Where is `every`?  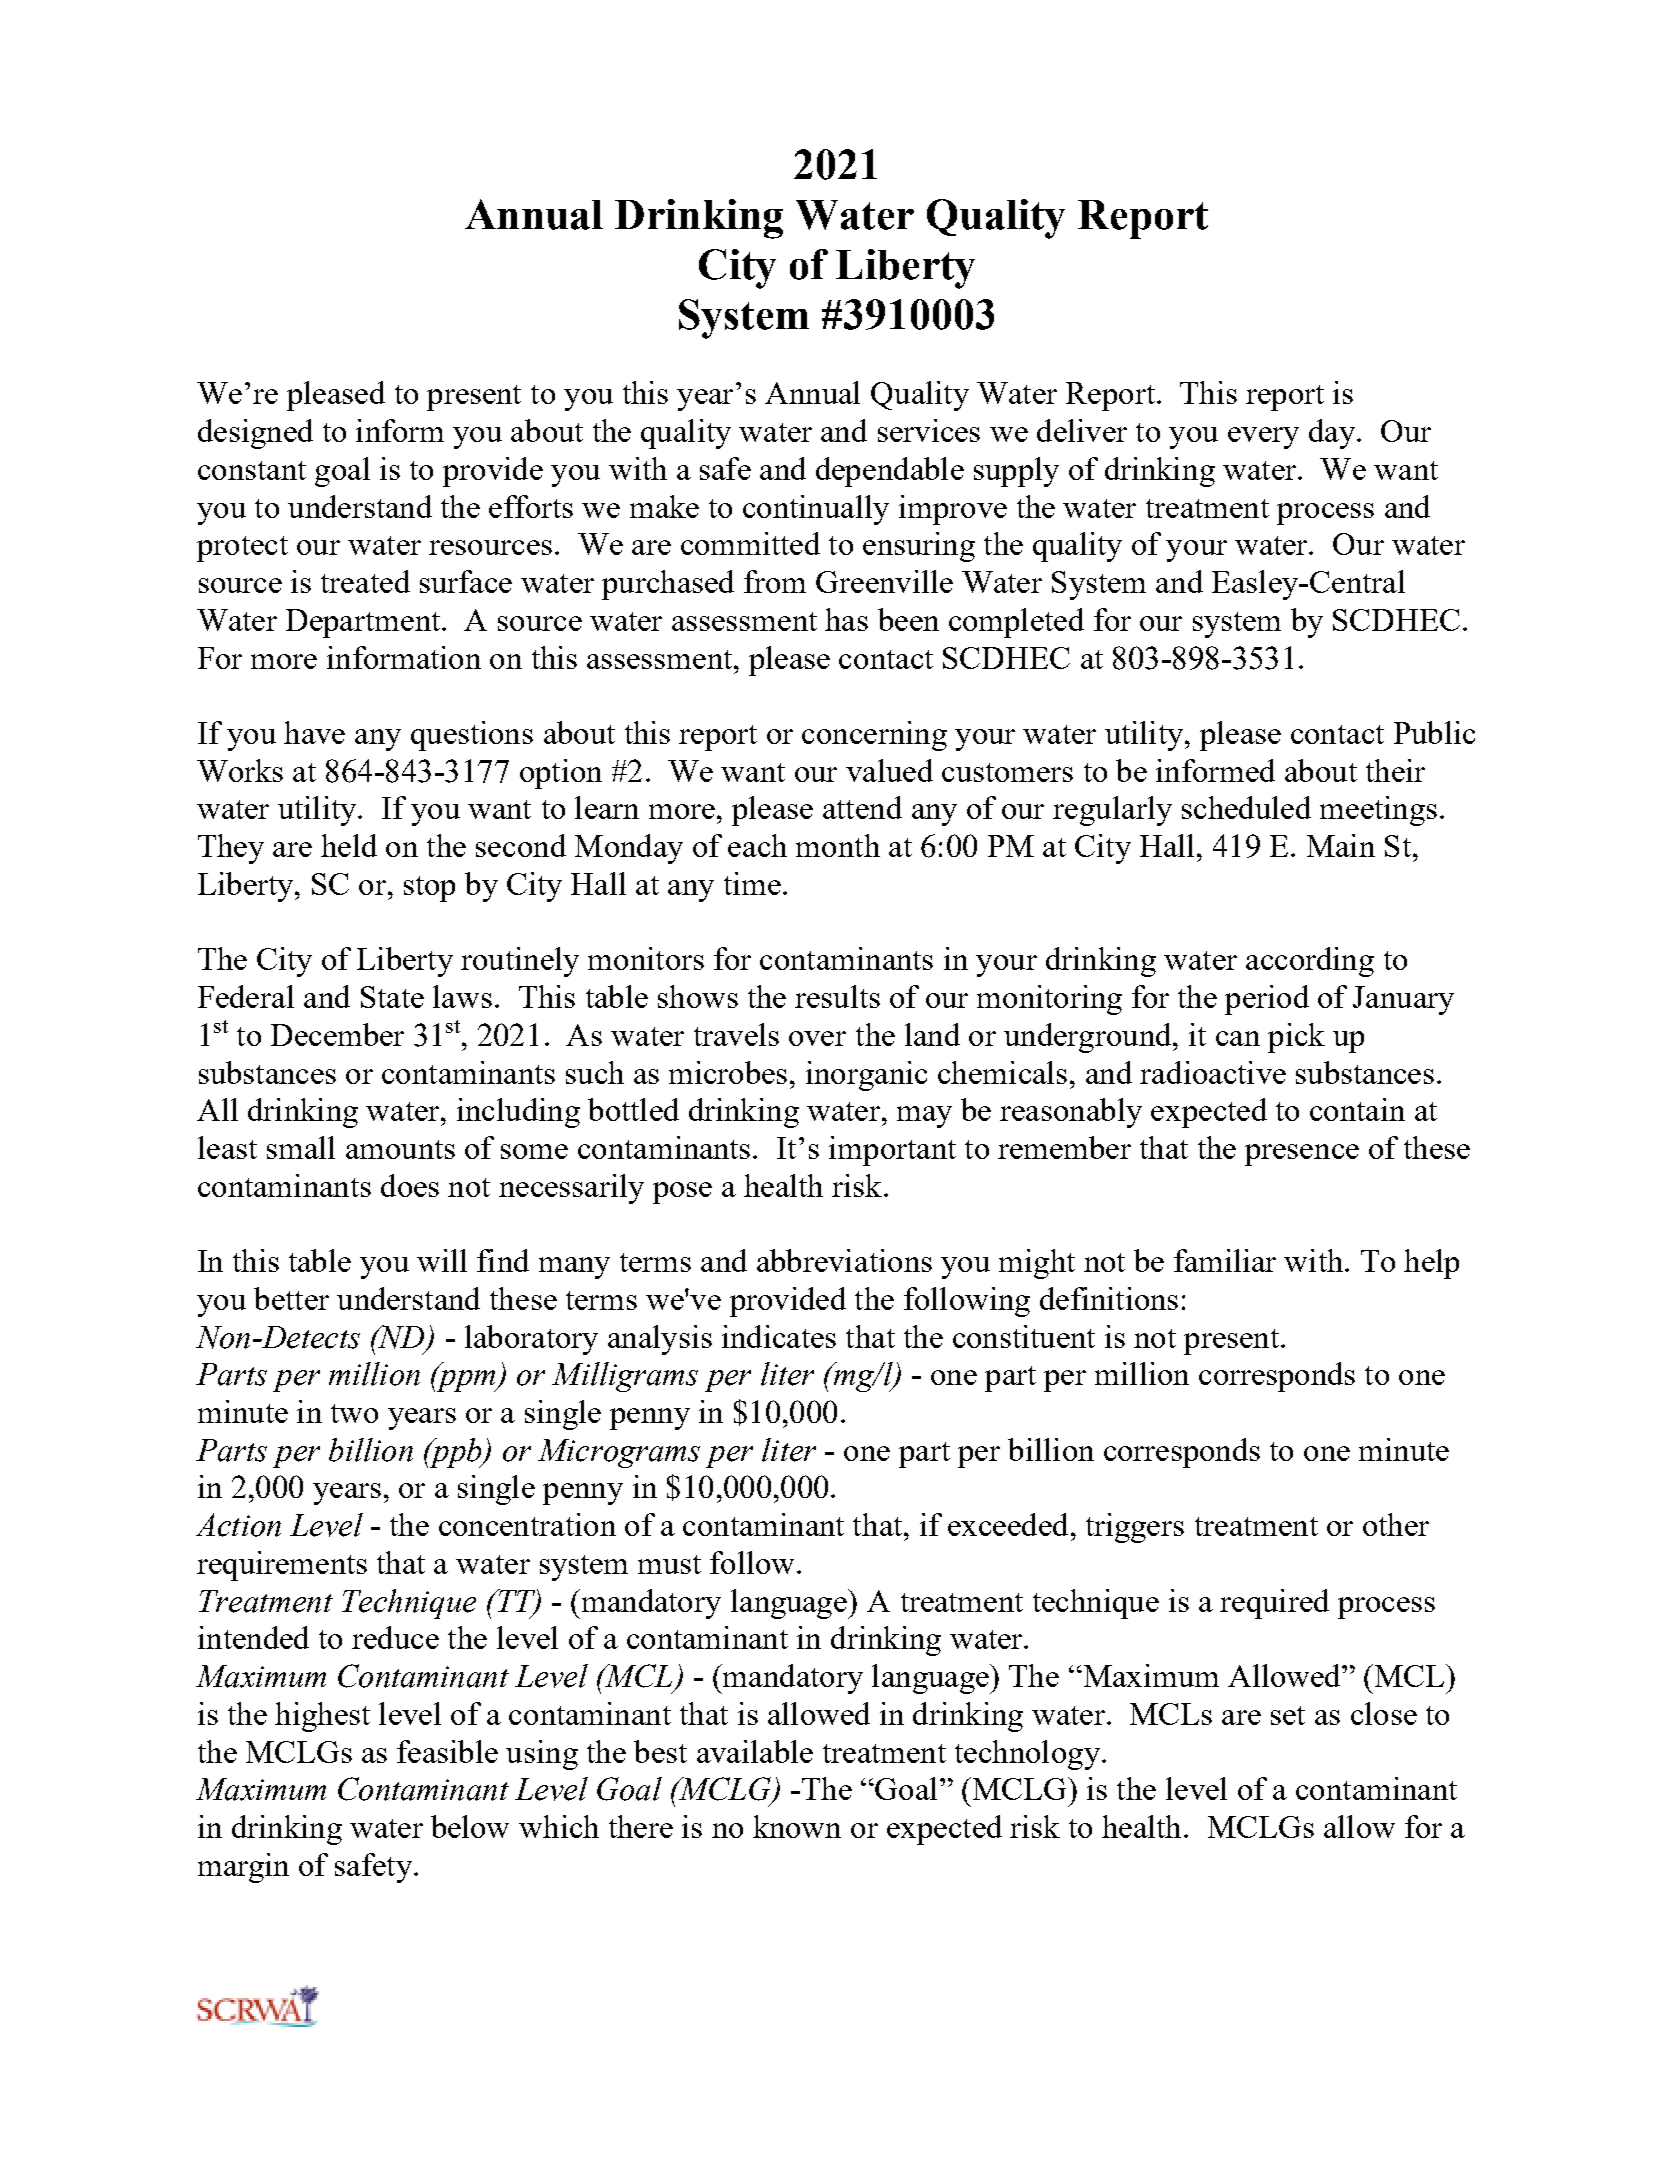
every is located at coordinates (1263, 438).
